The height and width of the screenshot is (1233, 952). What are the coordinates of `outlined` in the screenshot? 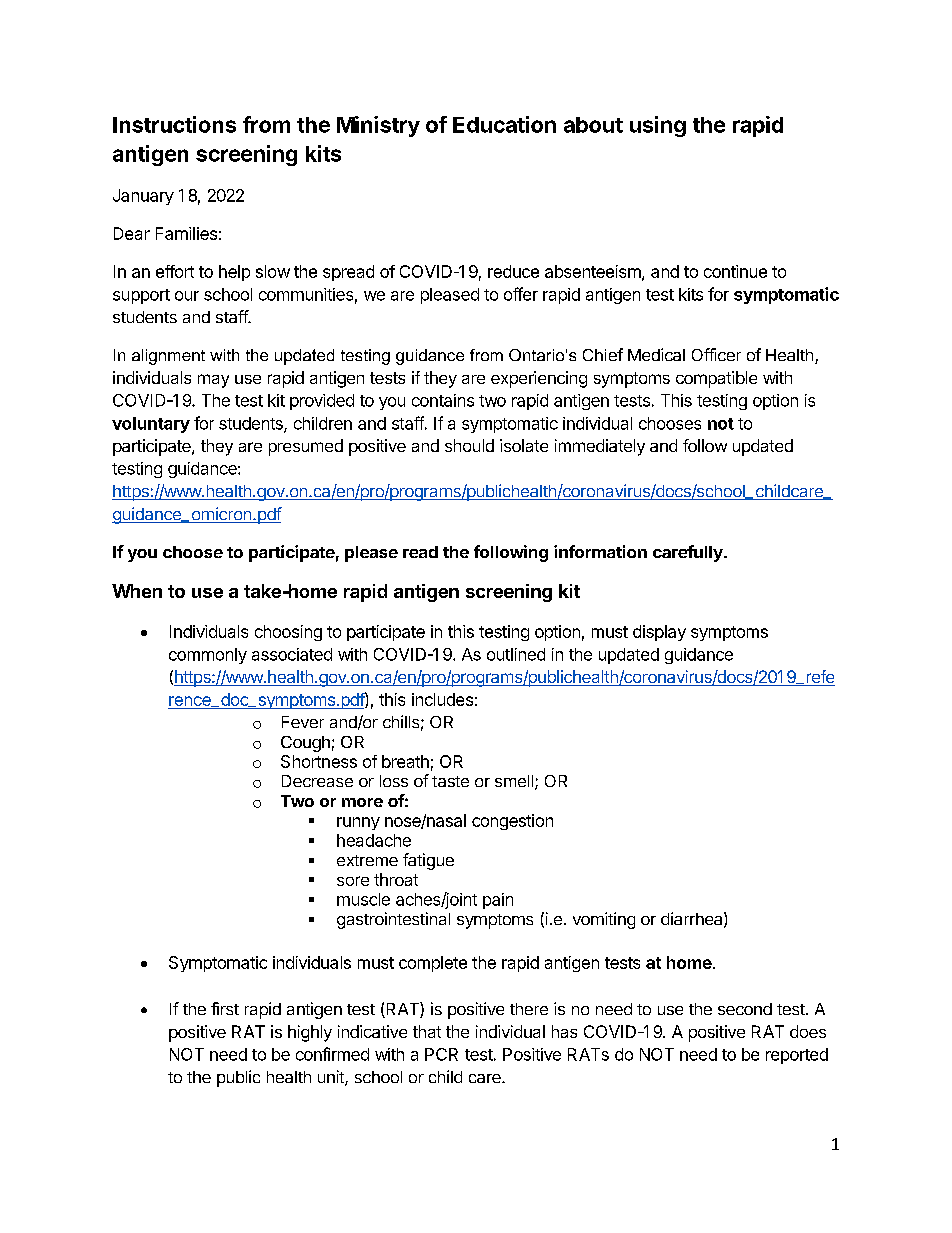 It's located at (516, 654).
